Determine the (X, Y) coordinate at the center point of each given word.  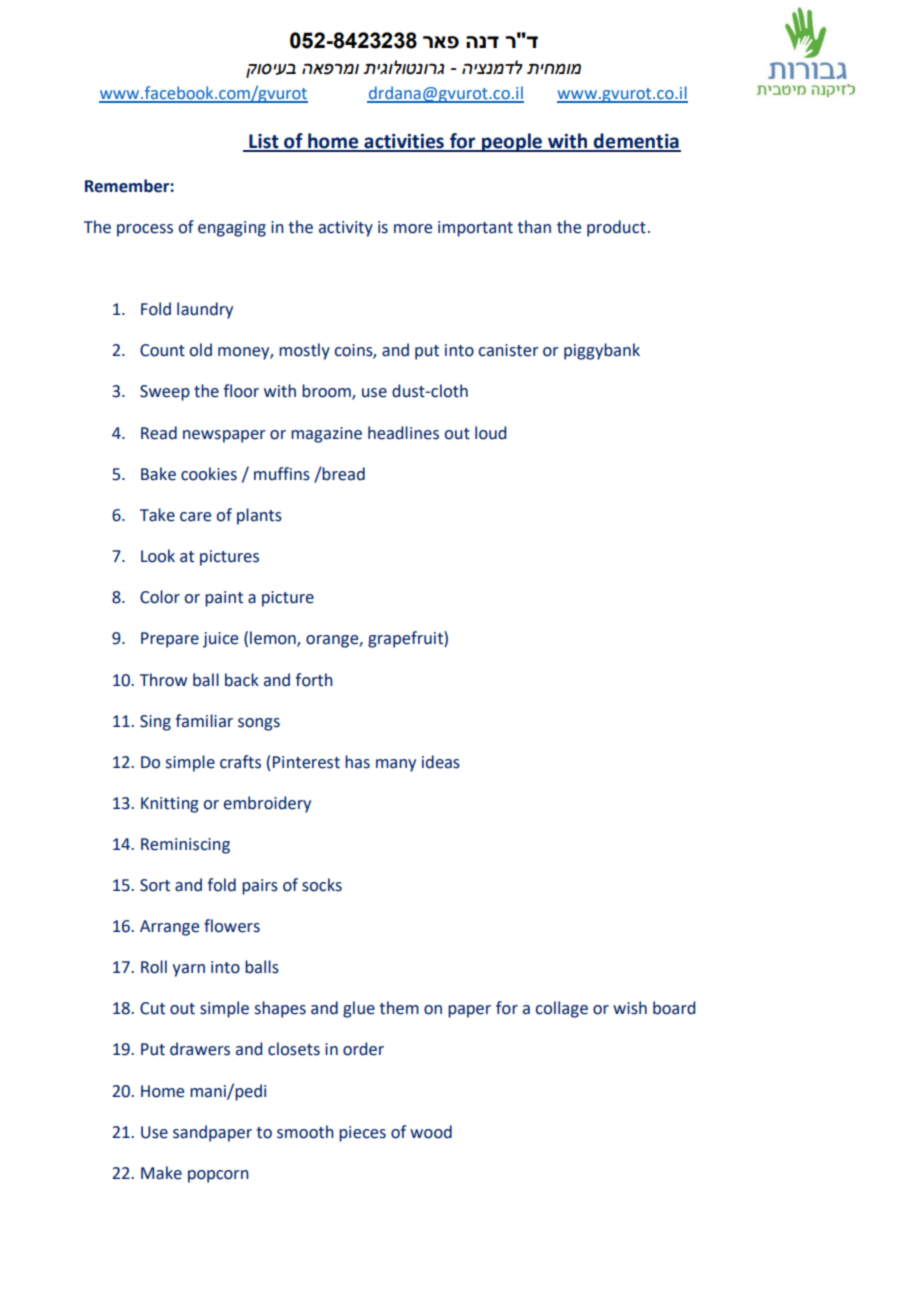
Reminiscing (185, 846)
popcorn (218, 1176)
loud (490, 433)
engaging (232, 229)
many (396, 765)
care (195, 517)
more (413, 229)
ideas (441, 762)
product (616, 228)
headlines (403, 433)
